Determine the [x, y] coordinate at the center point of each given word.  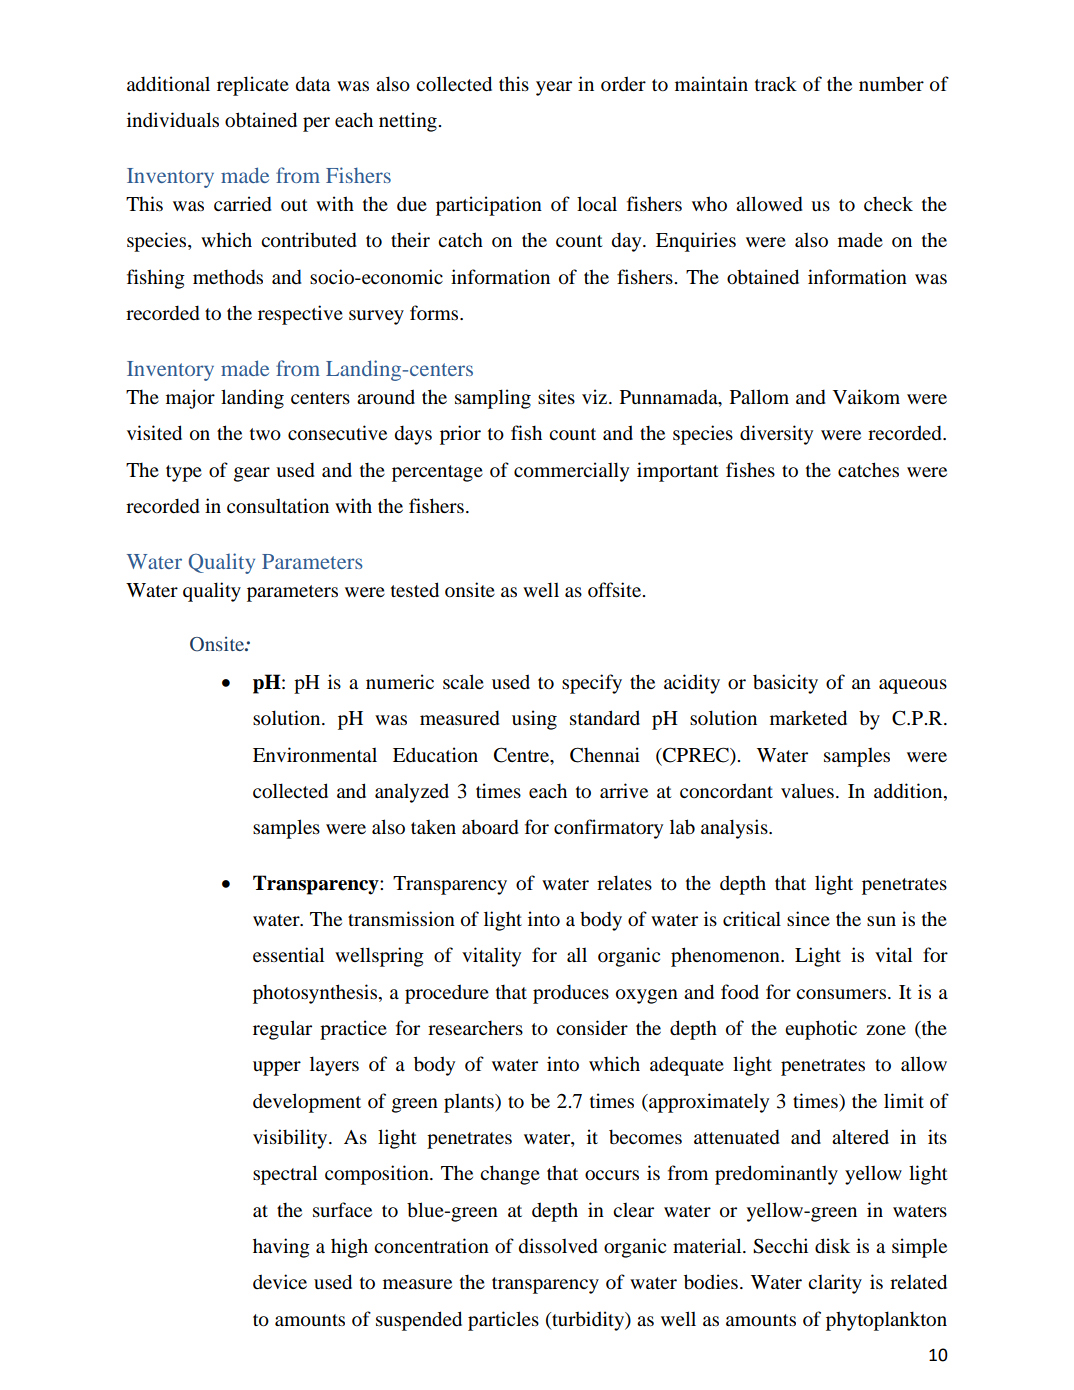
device [280, 1281]
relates [624, 882]
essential [288, 954]
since [808, 918]
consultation [278, 505]
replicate [253, 86]
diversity [776, 435]
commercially [571, 472]
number [891, 83]
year [554, 88]
